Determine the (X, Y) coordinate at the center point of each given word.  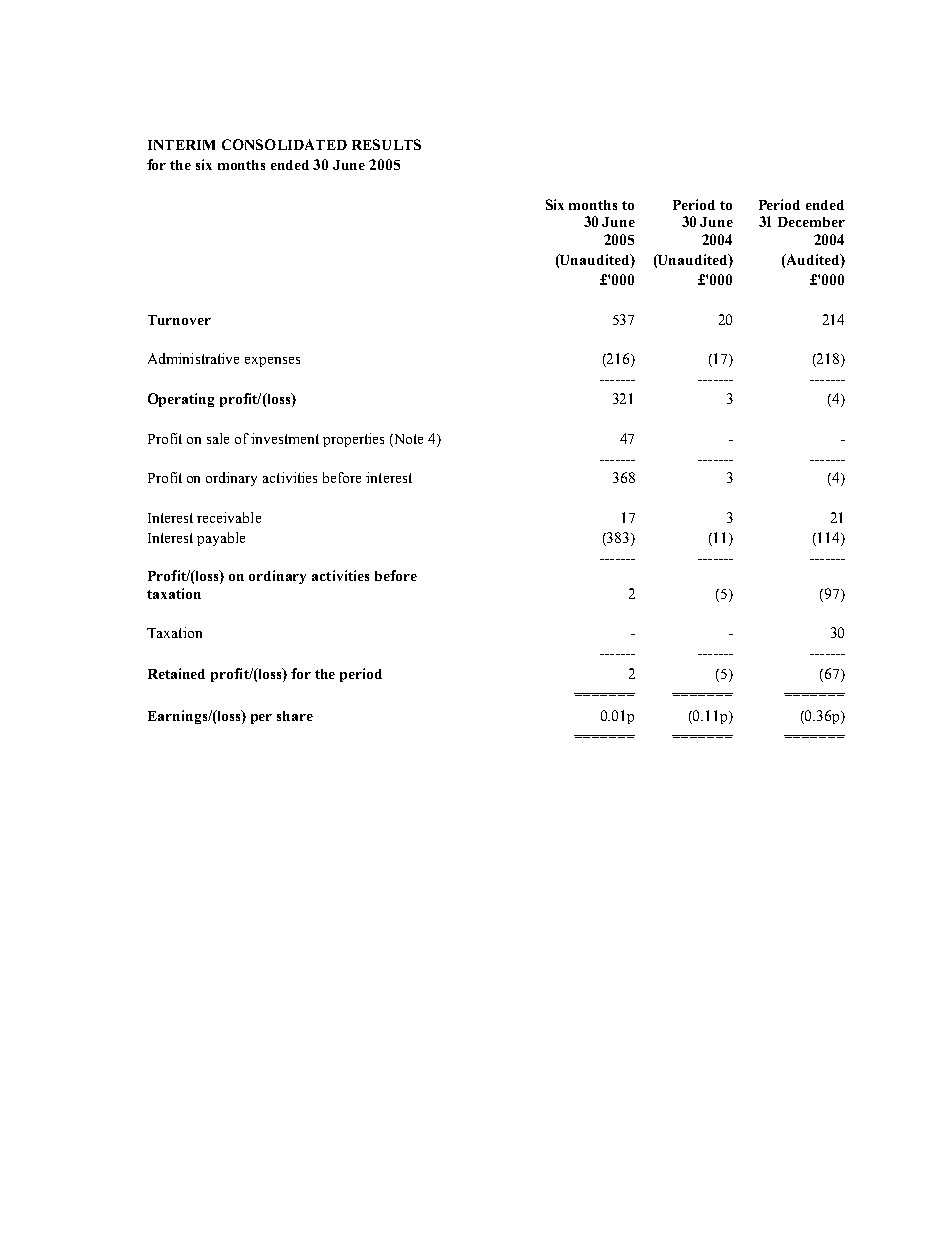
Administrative (193, 358)
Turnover (179, 320)
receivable (229, 517)
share (295, 716)
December (811, 222)
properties (353, 440)
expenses (272, 362)
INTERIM (181, 145)
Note (407, 439)
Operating (181, 400)
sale (218, 438)
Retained (176, 673)
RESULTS (386, 144)
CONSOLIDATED (284, 144)
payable (221, 539)
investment (285, 438)
